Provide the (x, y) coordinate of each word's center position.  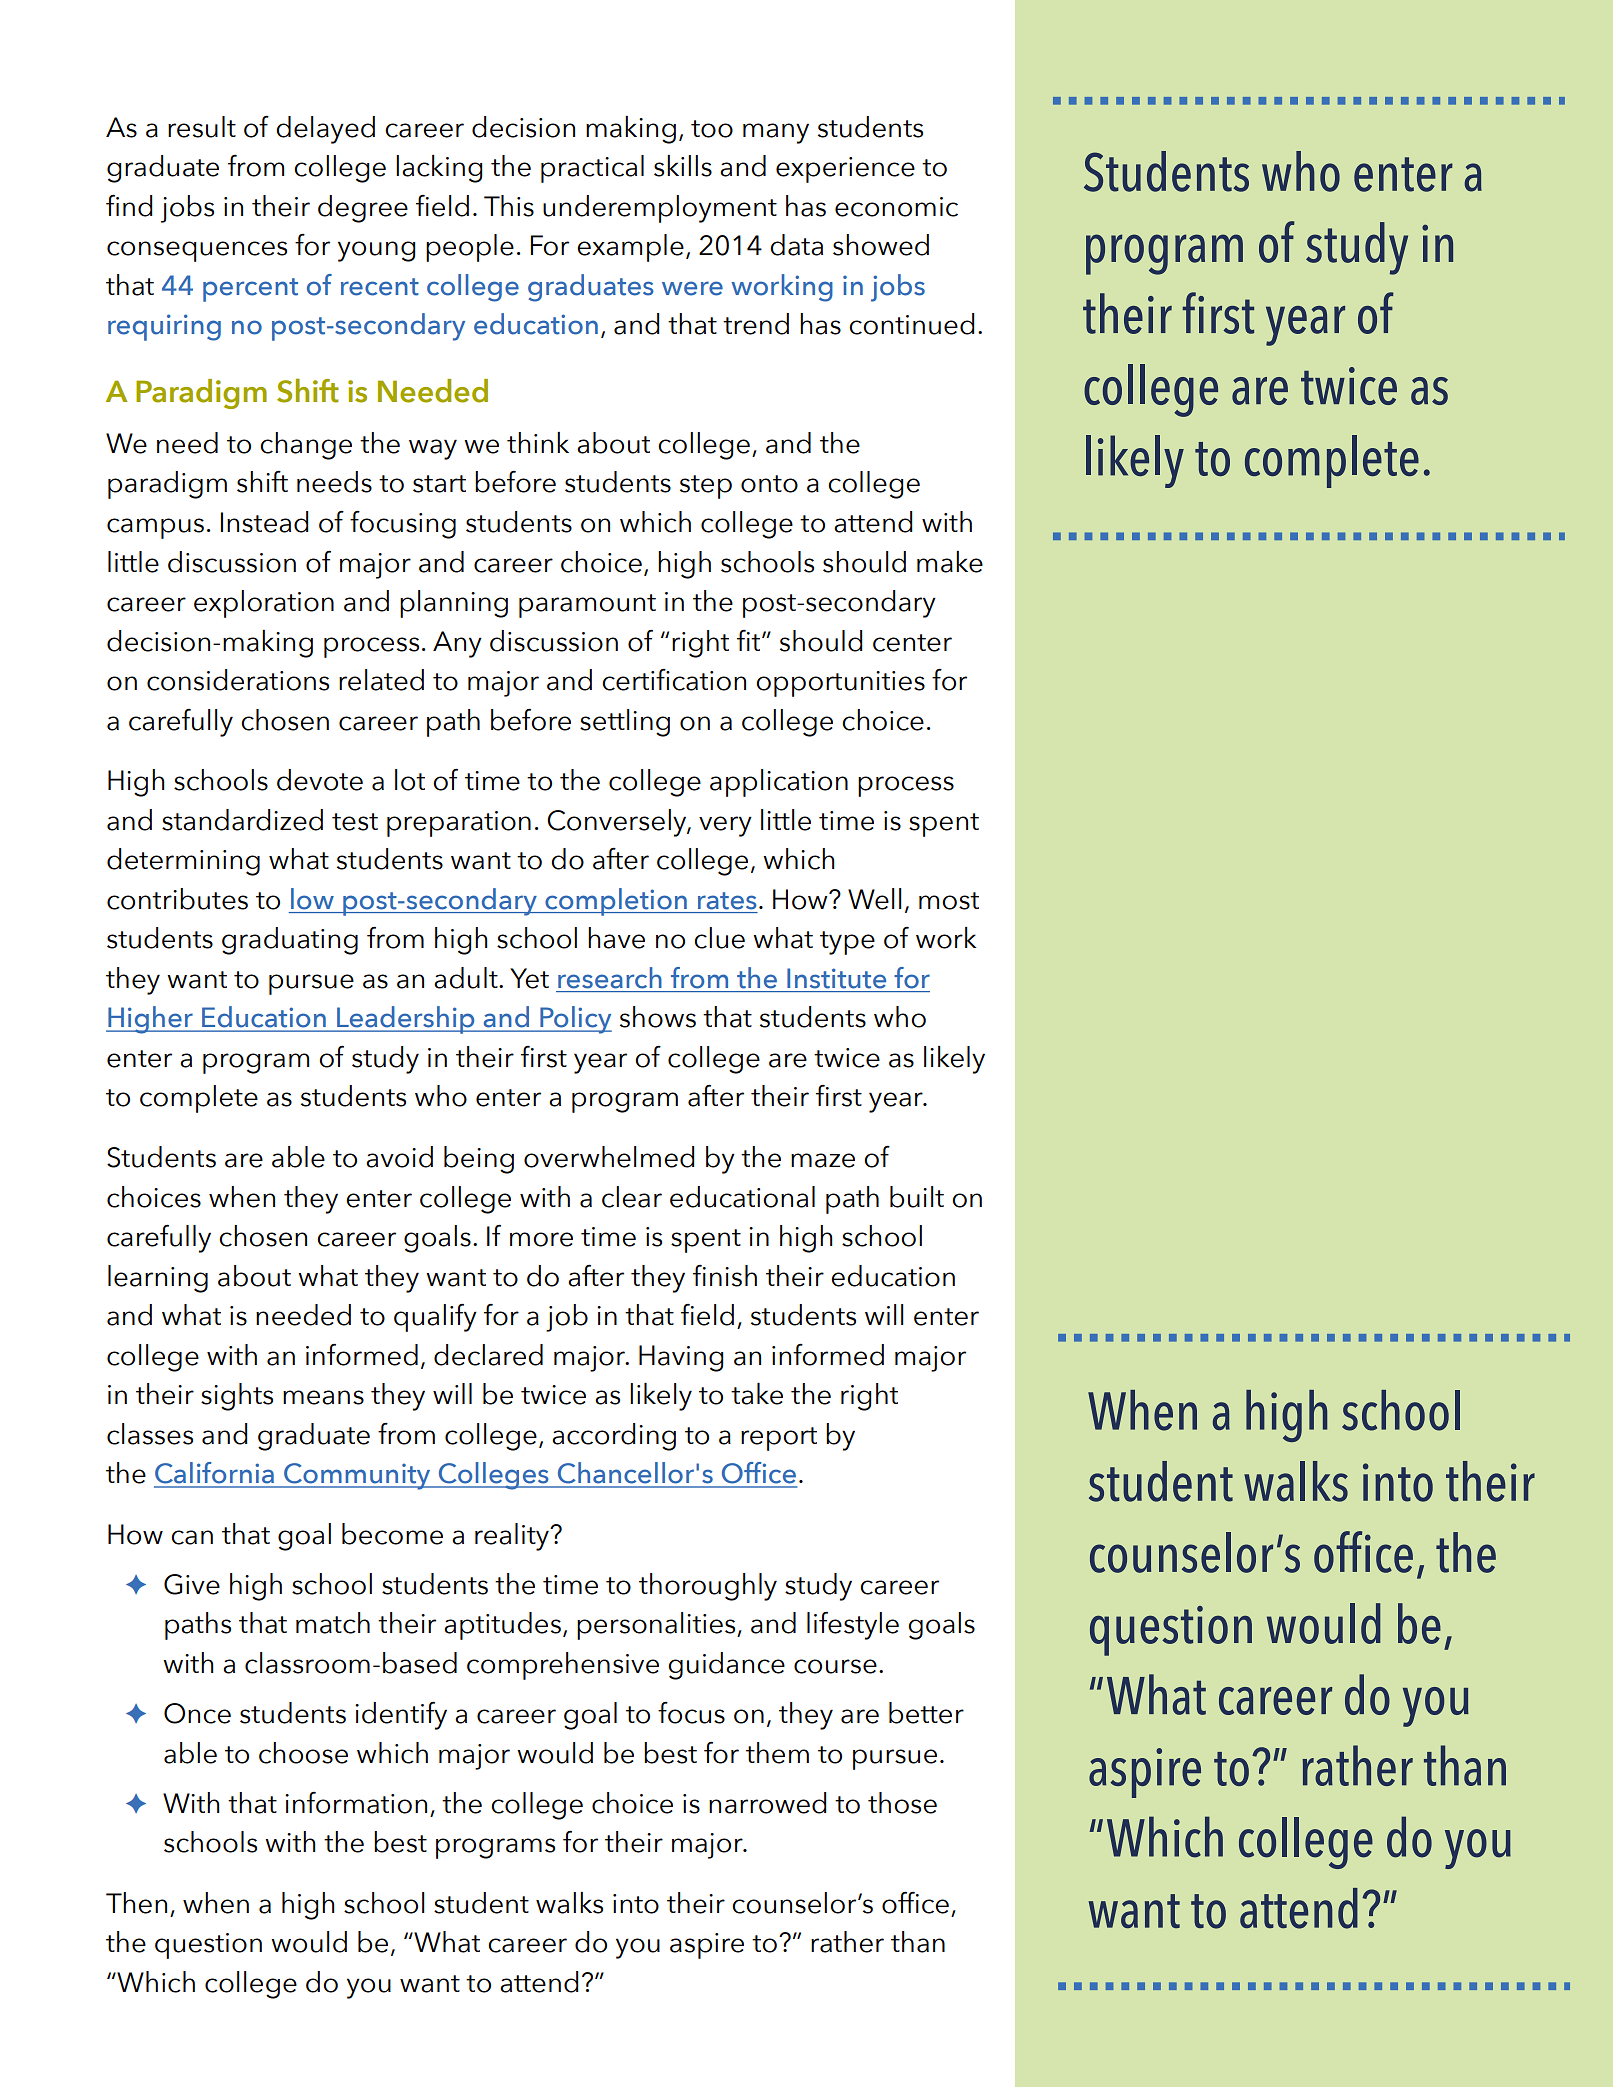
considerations (238, 680)
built (917, 1197)
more (541, 1239)
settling (625, 723)
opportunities (840, 684)
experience (845, 170)
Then (136, 1903)
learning (158, 1279)
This (509, 206)
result (202, 127)
